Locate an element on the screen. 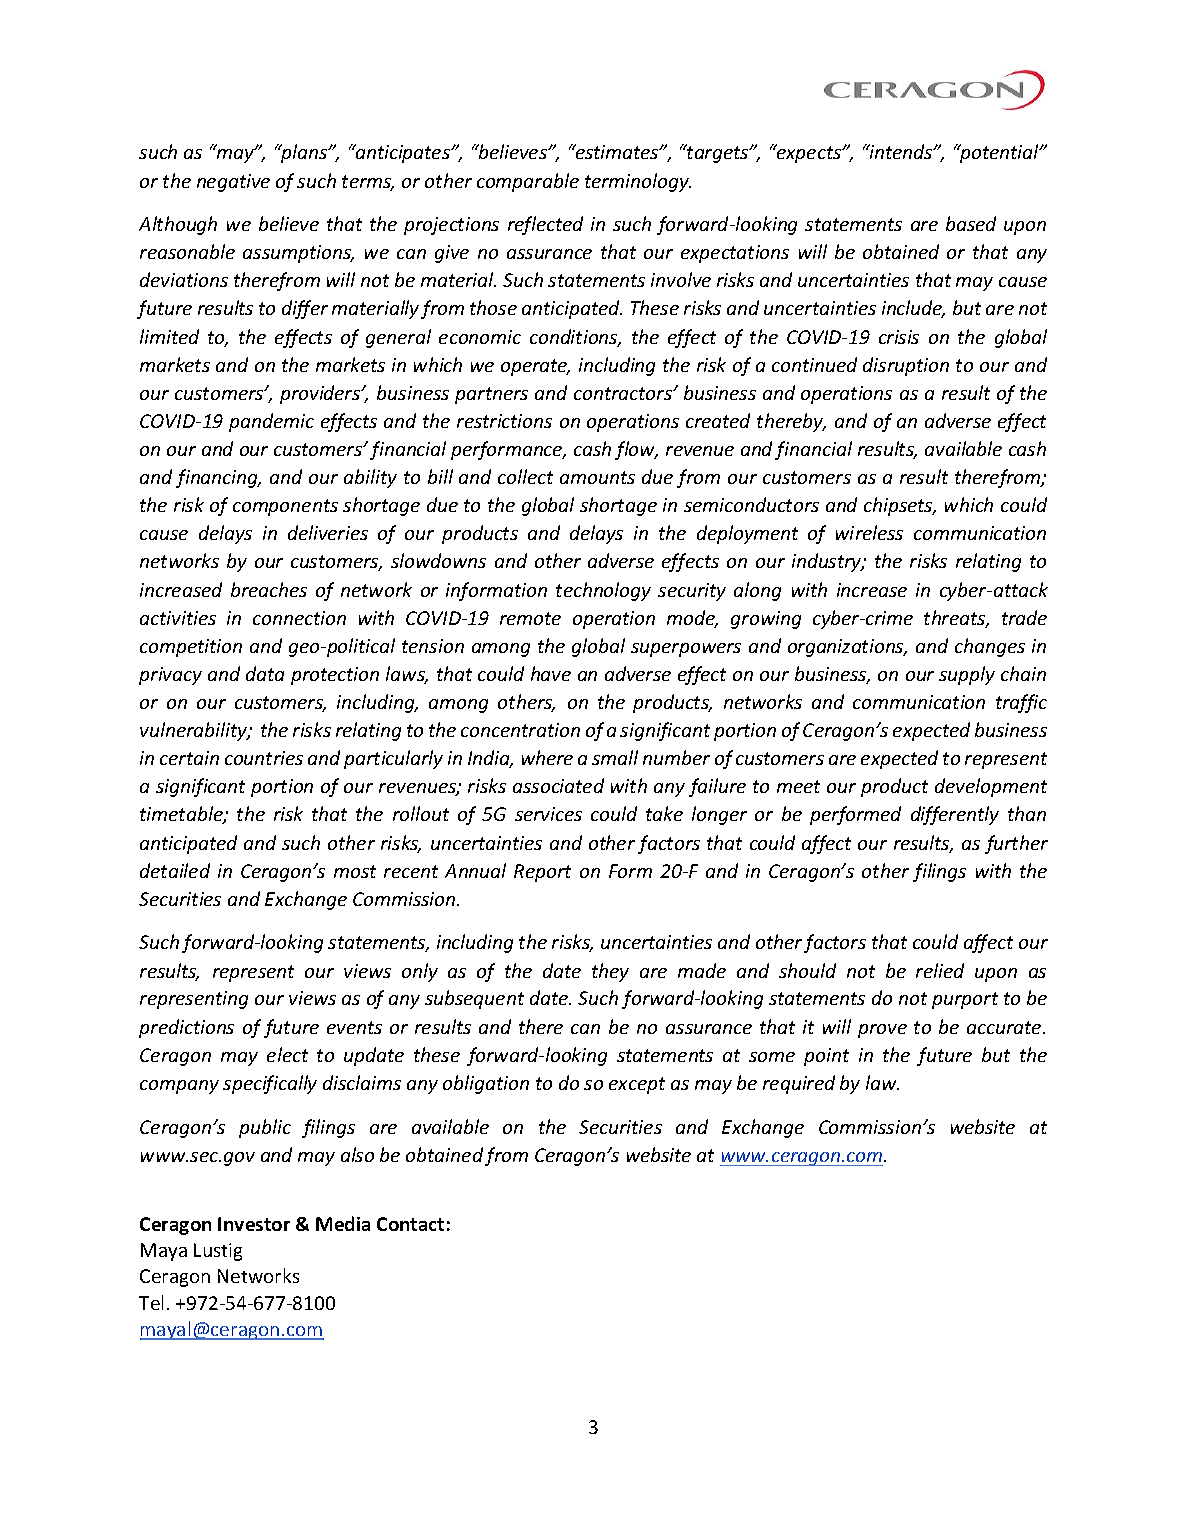 The height and width of the screenshot is (1536, 1187). based is located at coordinates (971, 223).
